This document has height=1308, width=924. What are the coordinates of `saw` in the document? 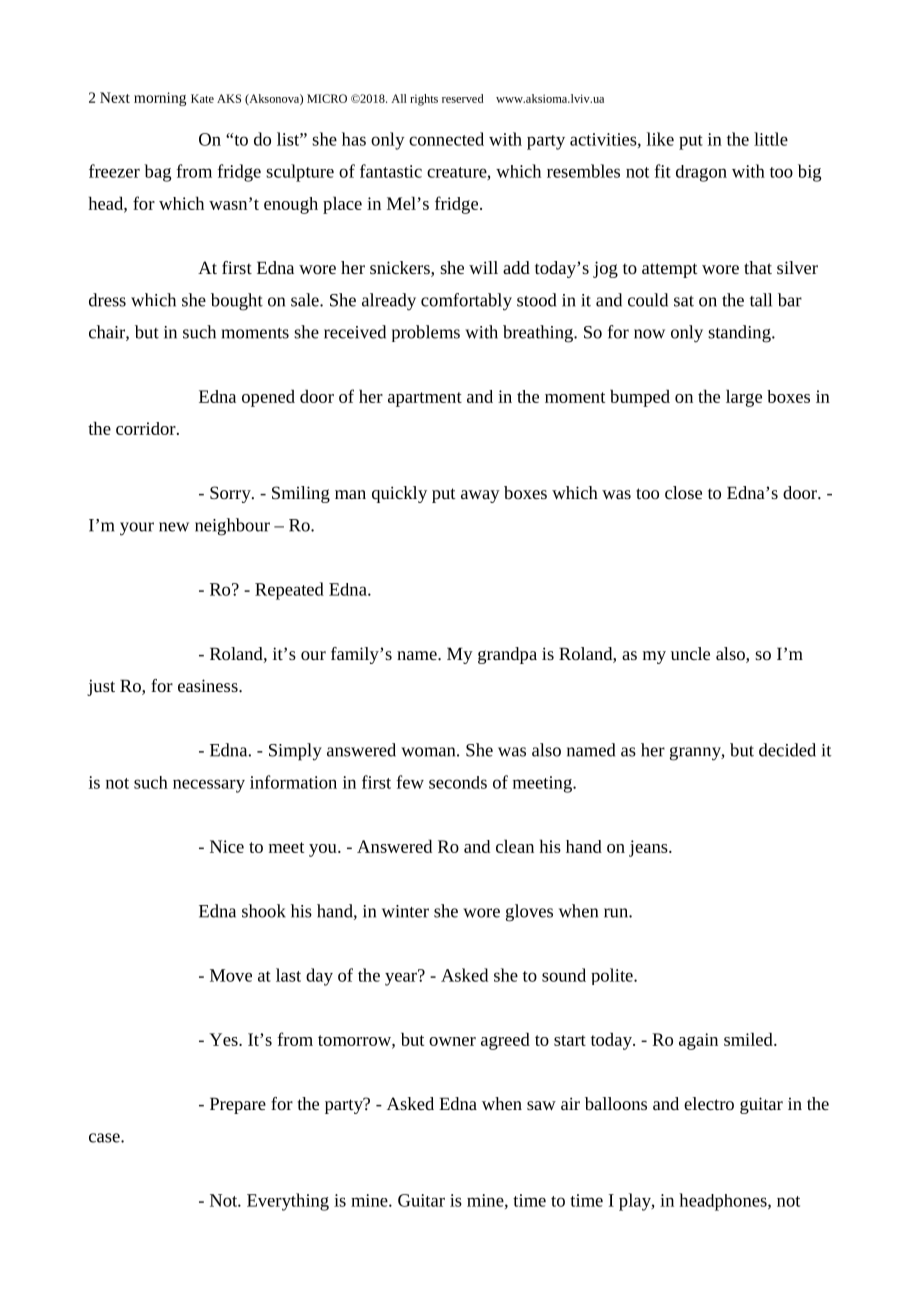 It's located at (541, 1105).
